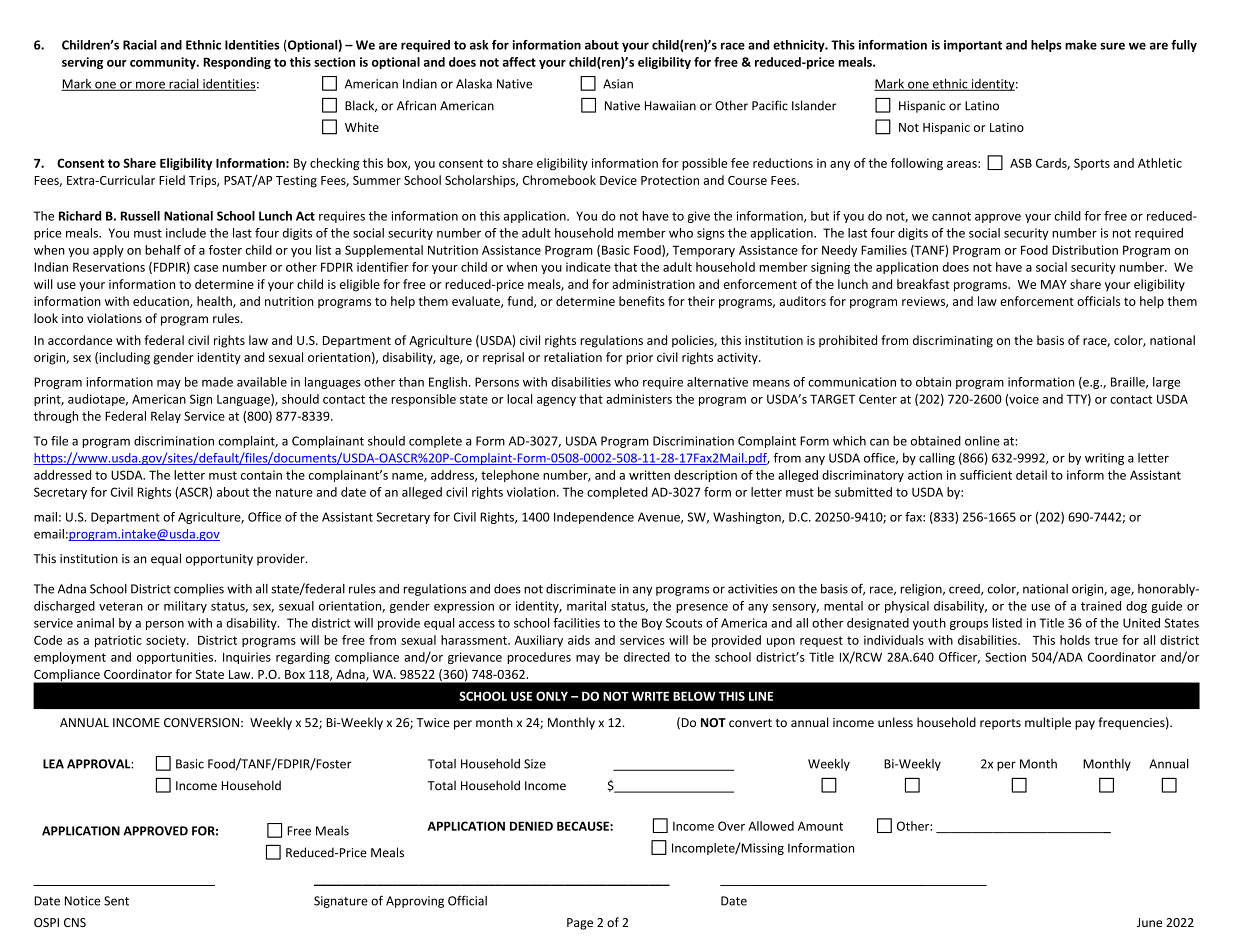 This image has width=1233, height=952. Describe the element at coordinates (649, 475) in the image. I see `written` at that location.
